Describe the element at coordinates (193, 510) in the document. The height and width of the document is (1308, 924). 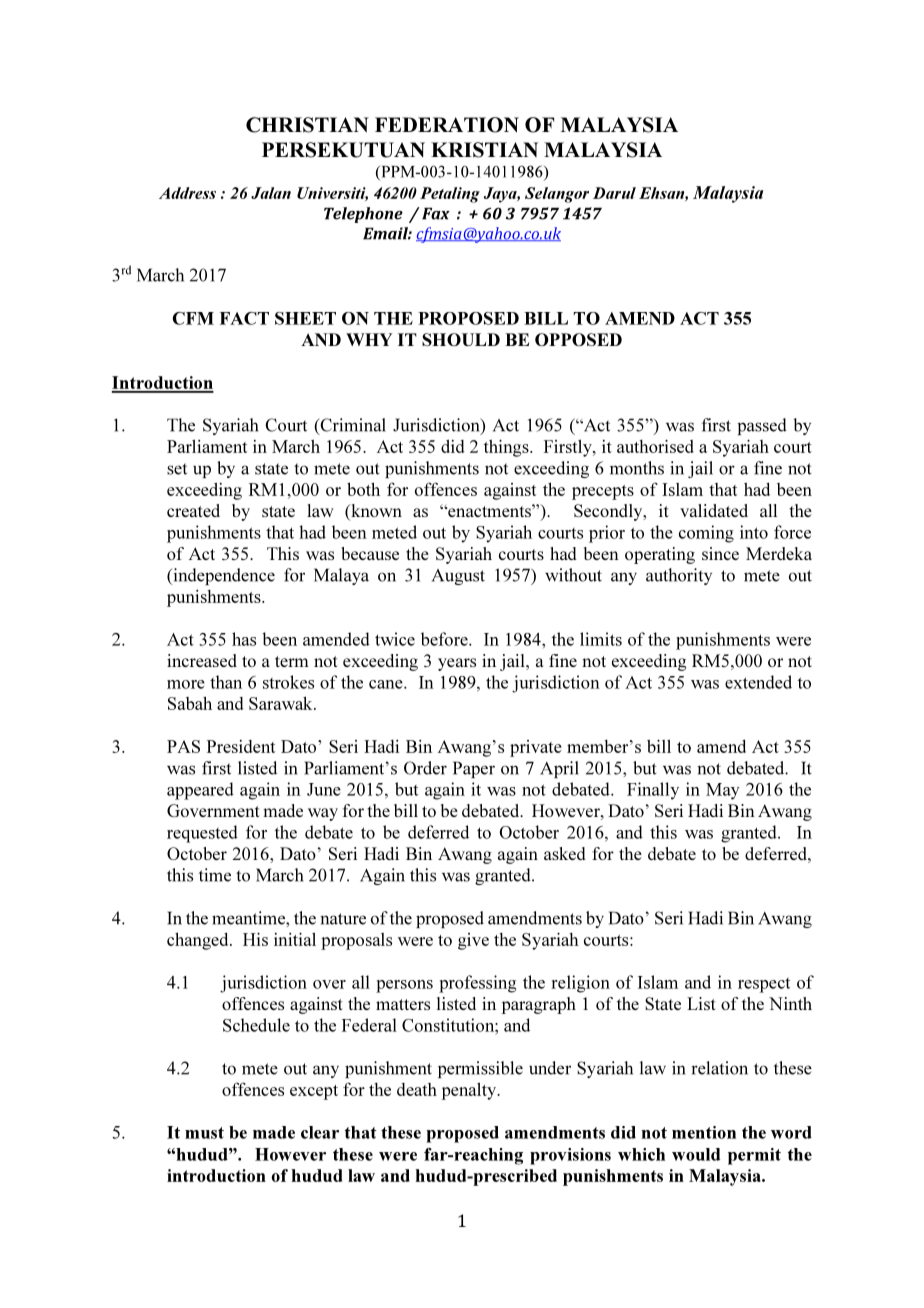
I see `created` at that location.
